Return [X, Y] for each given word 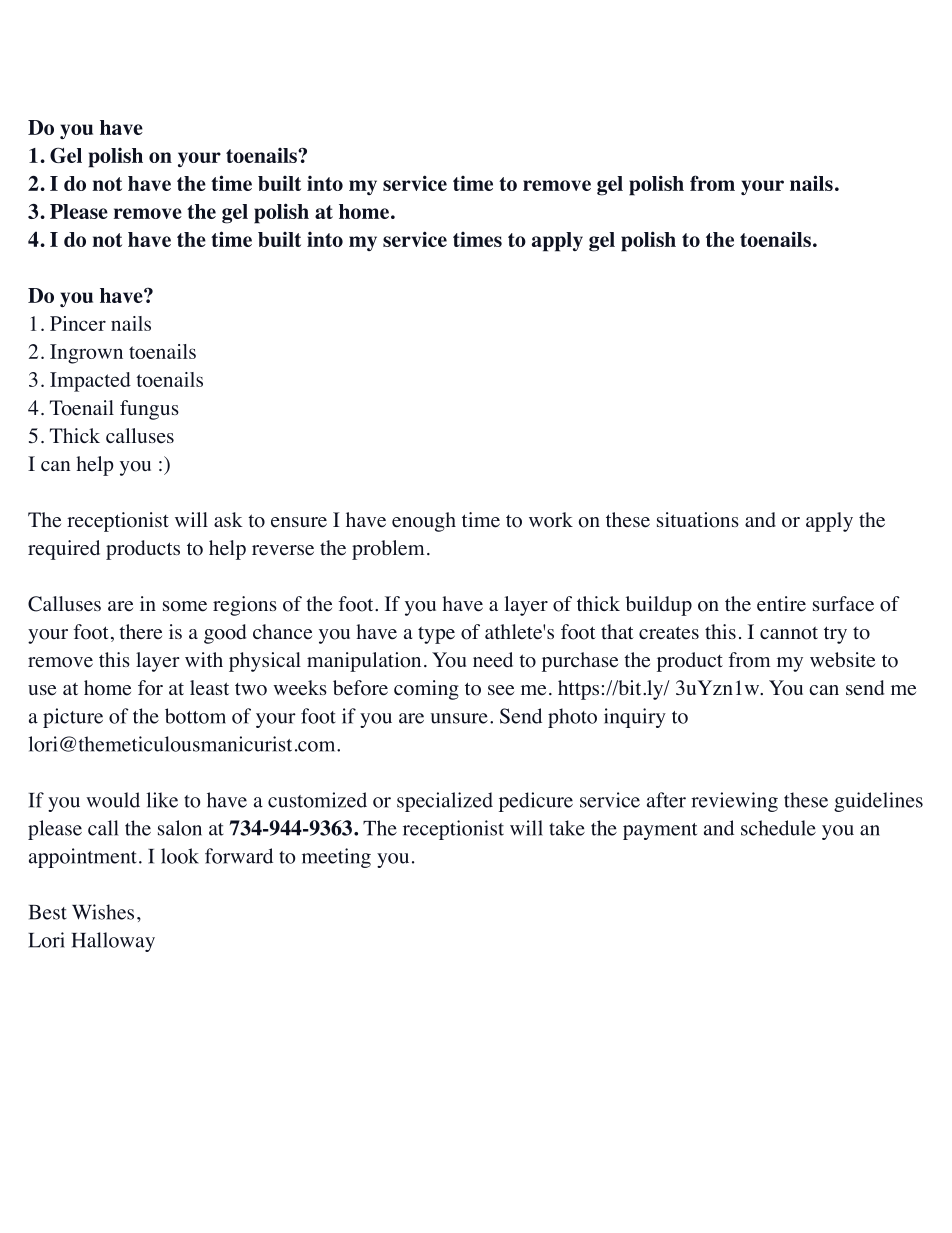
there [140, 632]
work [551, 520]
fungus [149, 410]
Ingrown [86, 354]
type [436, 635]
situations [698, 520]
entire [781, 604]
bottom [195, 716]
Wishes [103, 912]
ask [228, 519]
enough [424, 522]
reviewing [734, 802]
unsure [459, 718]
